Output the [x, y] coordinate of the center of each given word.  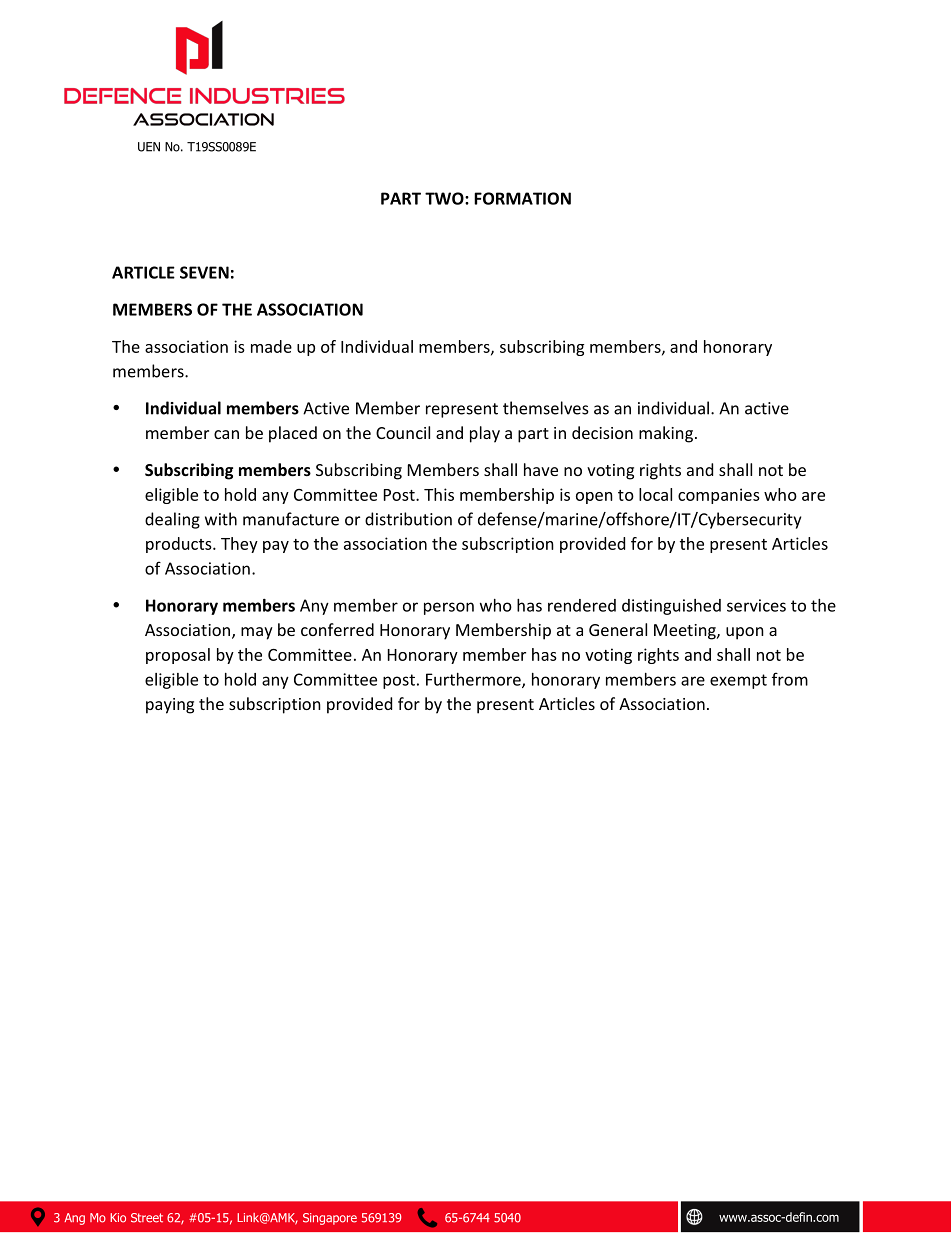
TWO [445, 198]
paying [170, 706]
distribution [408, 519]
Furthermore [474, 680]
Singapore [330, 1219]
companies [719, 496]
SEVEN [204, 272]
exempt [738, 681]
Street [147, 1218]
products [180, 545]
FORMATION [522, 198]
